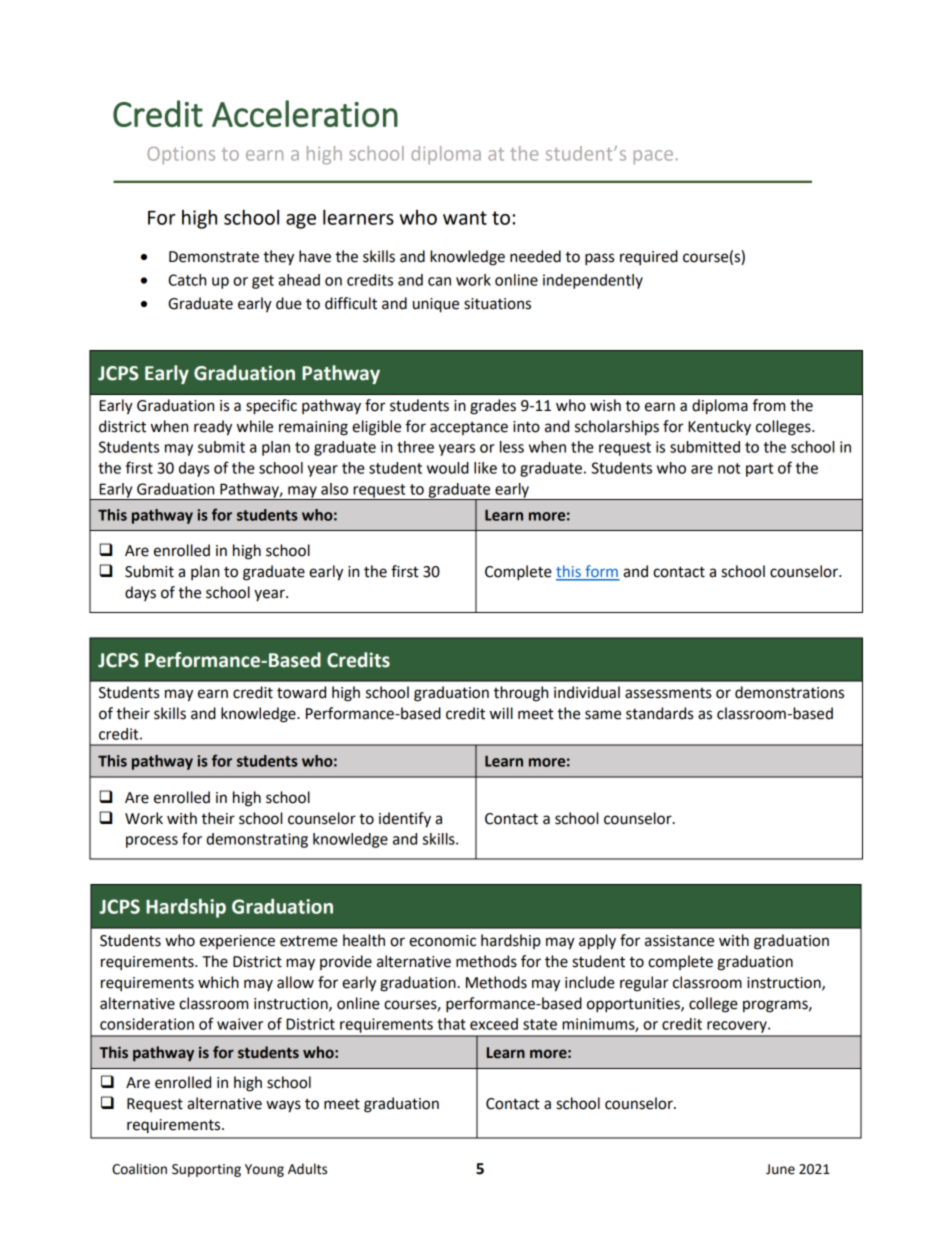 The image size is (952, 1233). I want to click on demonstrating, so click(257, 840).
